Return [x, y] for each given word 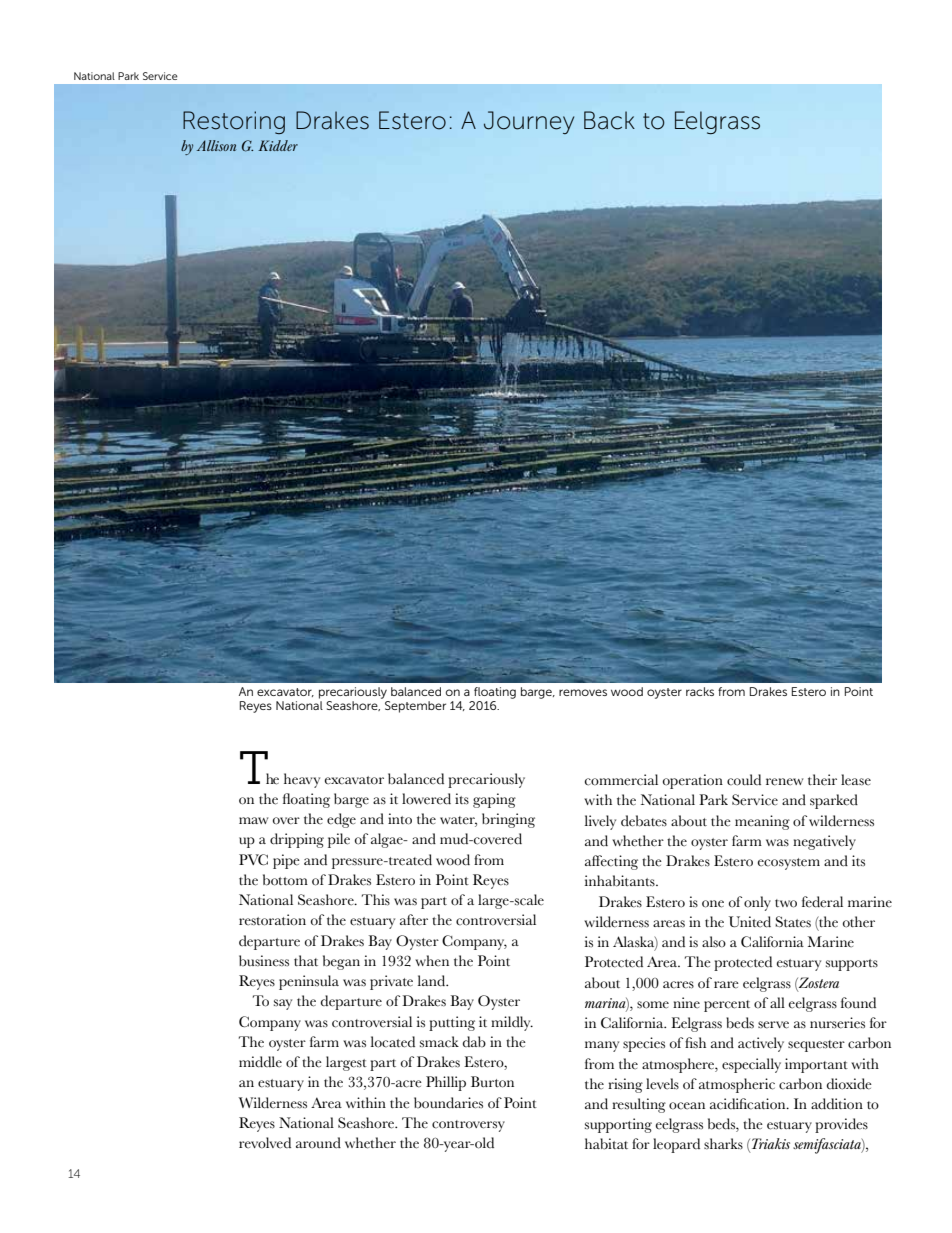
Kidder [278, 145]
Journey [529, 122]
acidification [749, 1104]
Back [609, 120]
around [318, 1143]
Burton [492, 1082]
